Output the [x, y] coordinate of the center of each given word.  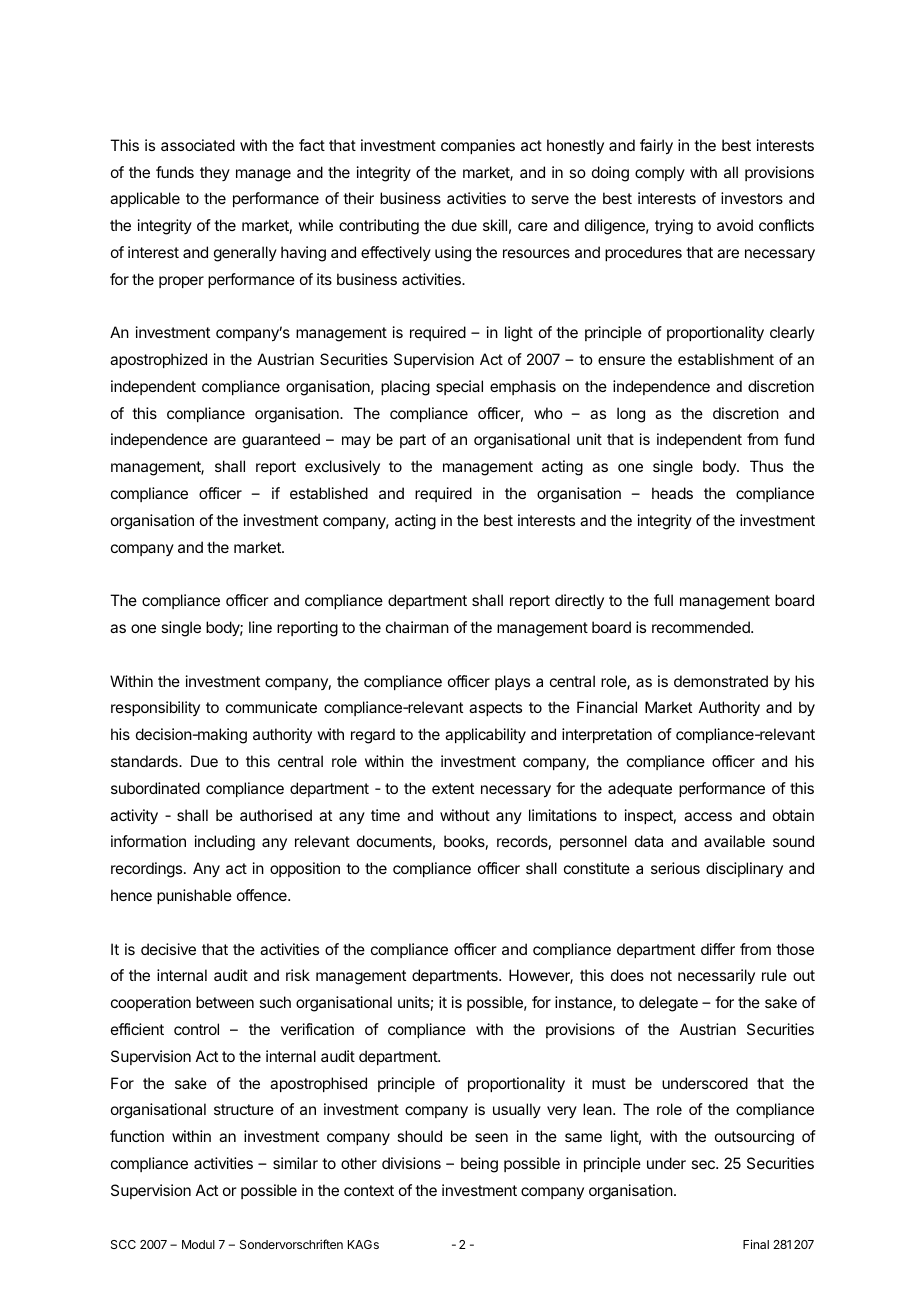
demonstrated [721, 681]
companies [478, 146]
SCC [123, 1244]
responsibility [155, 708]
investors [752, 198]
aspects [495, 709]
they [215, 173]
